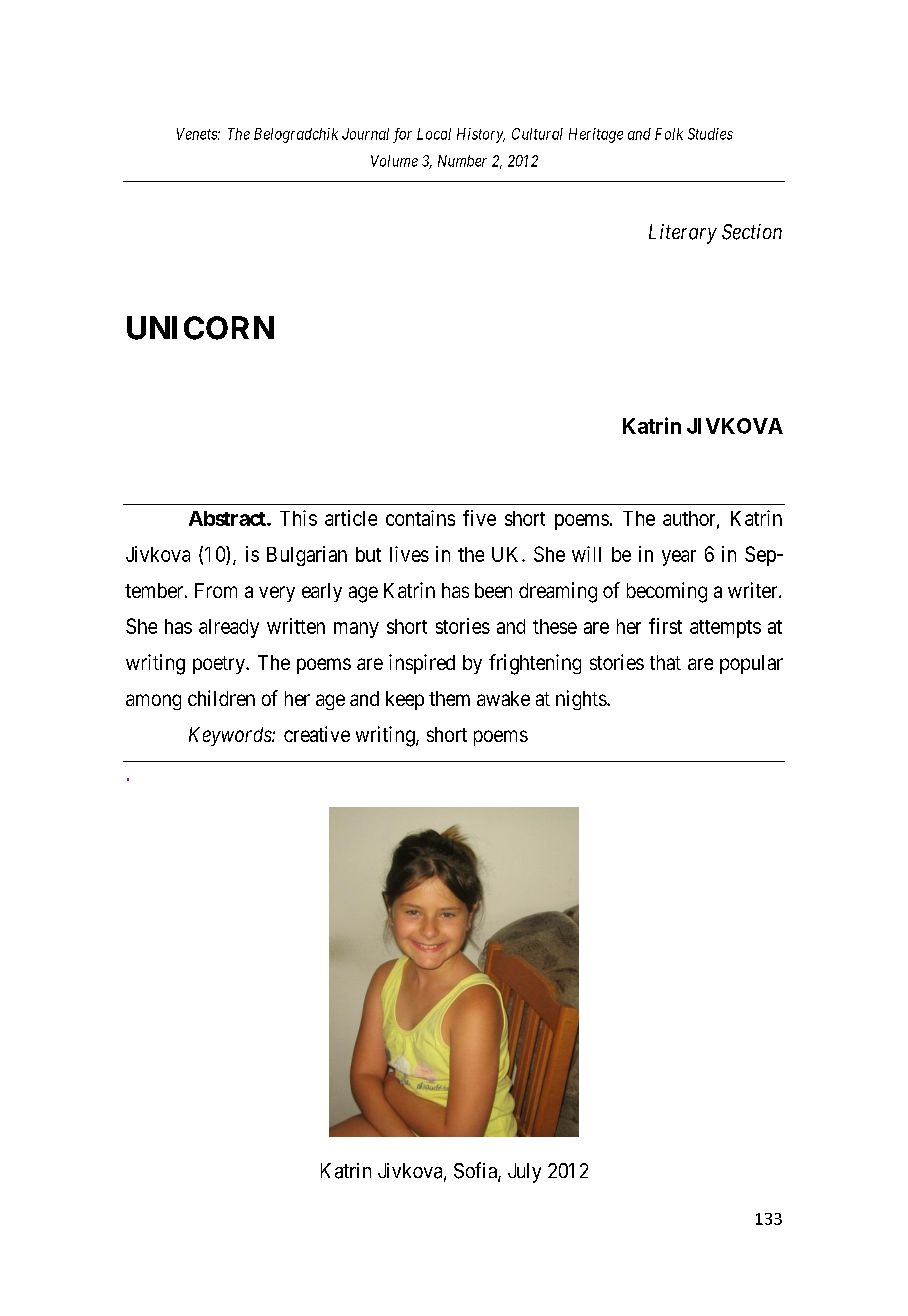 The width and height of the screenshot is (908, 1316). I want to click on Number, so click(462, 161).
